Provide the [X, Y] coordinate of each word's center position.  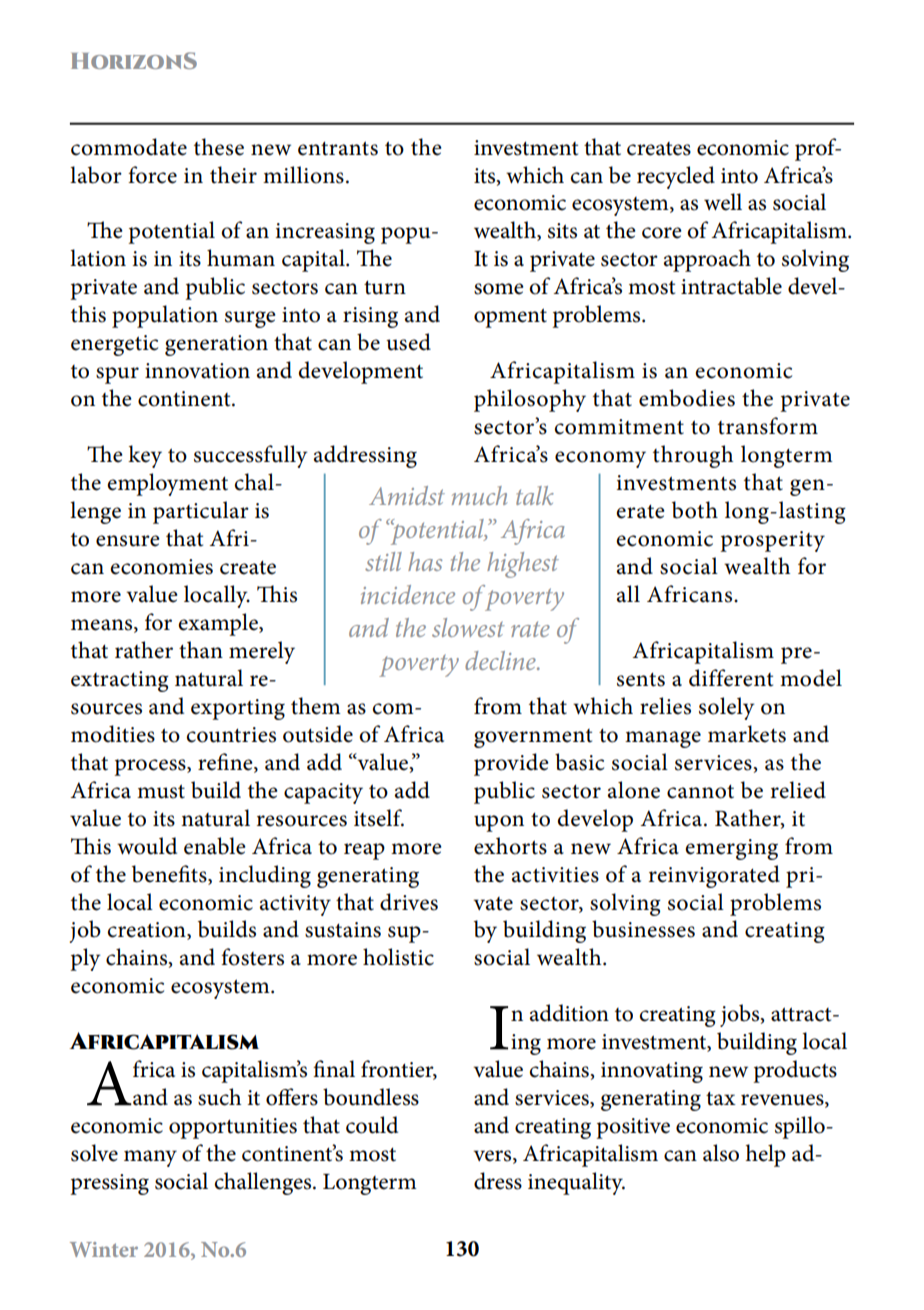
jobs [741, 1015]
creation [148, 931]
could [372, 1125]
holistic [398, 957]
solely [726, 708]
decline [501, 660]
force [152, 175]
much [479, 495]
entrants [338, 148]
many [150, 1158]
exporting [238, 709]
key [145, 456]
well [723, 202]
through [693, 456]
